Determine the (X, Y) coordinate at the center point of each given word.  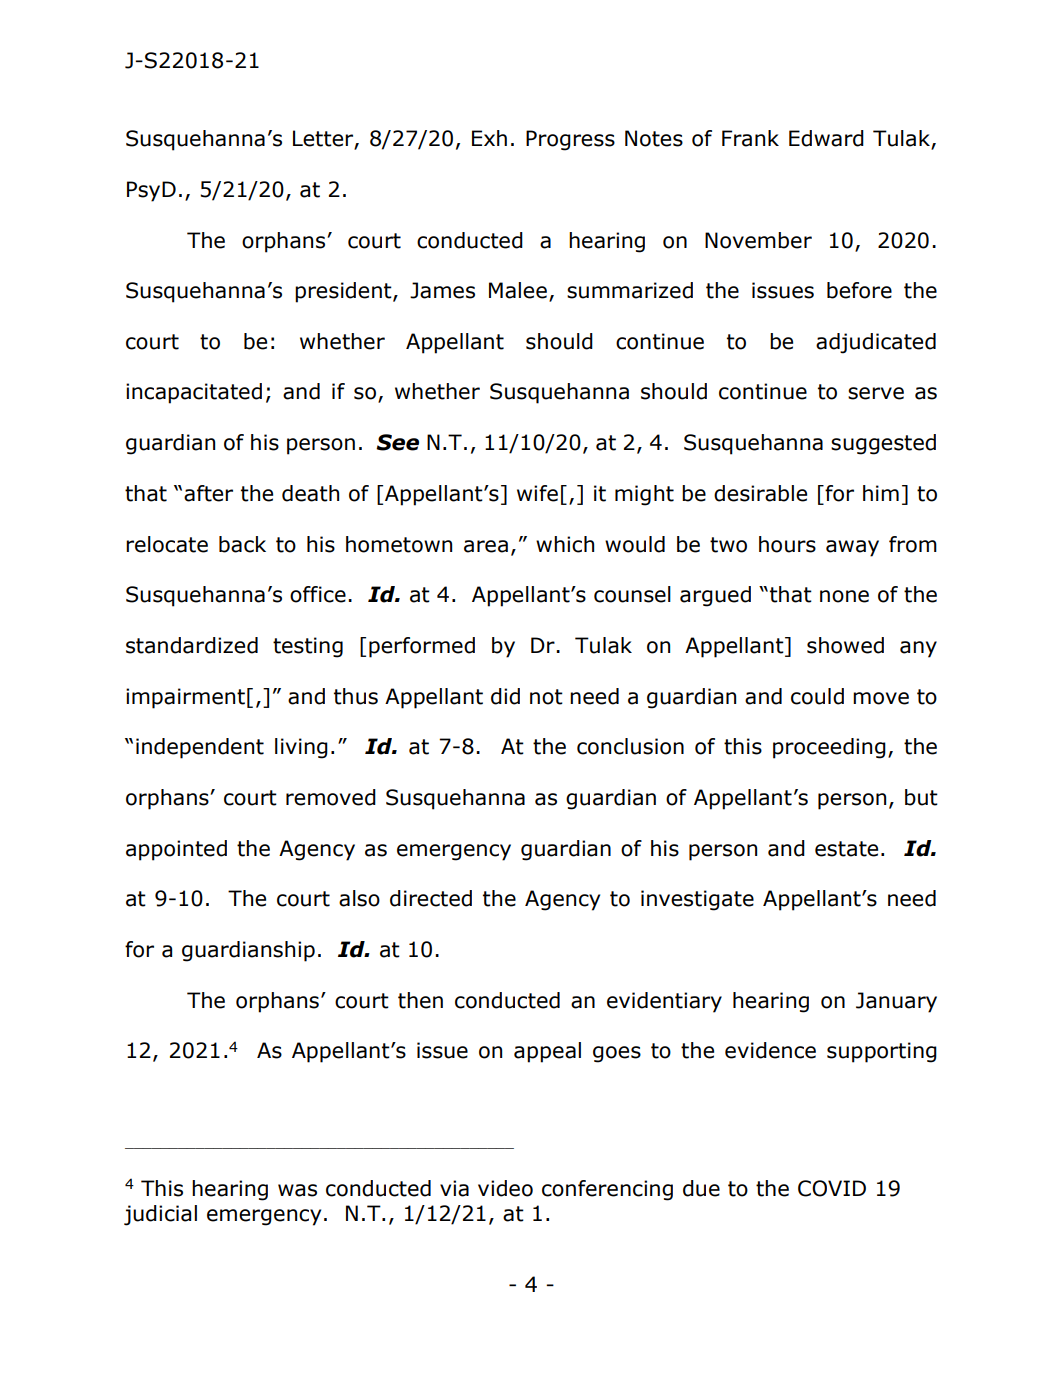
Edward (826, 138)
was (297, 1190)
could (817, 696)
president (344, 292)
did (505, 696)
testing (308, 647)
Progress (570, 140)
